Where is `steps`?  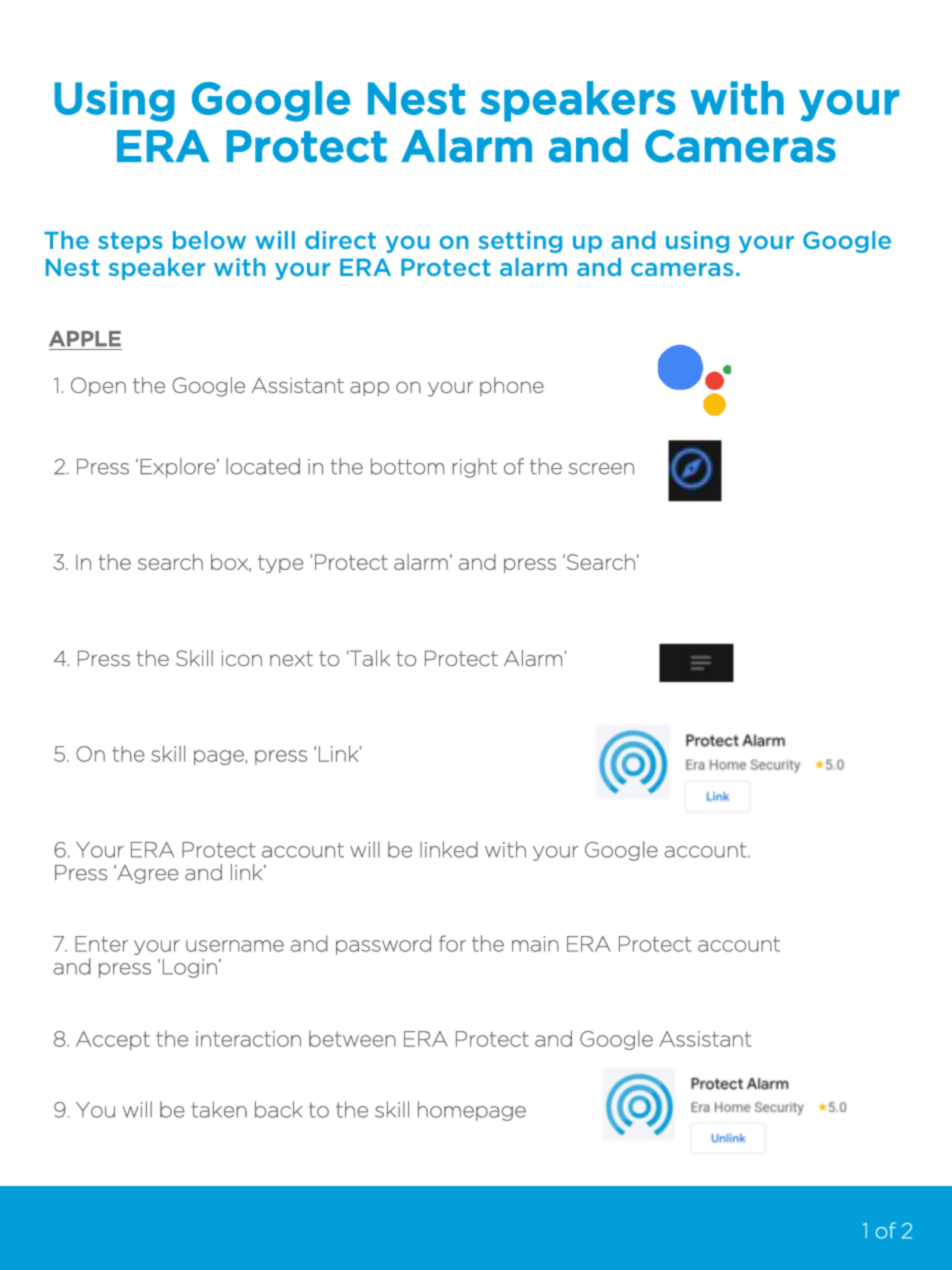 steps is located at coordinates (130, 242).
